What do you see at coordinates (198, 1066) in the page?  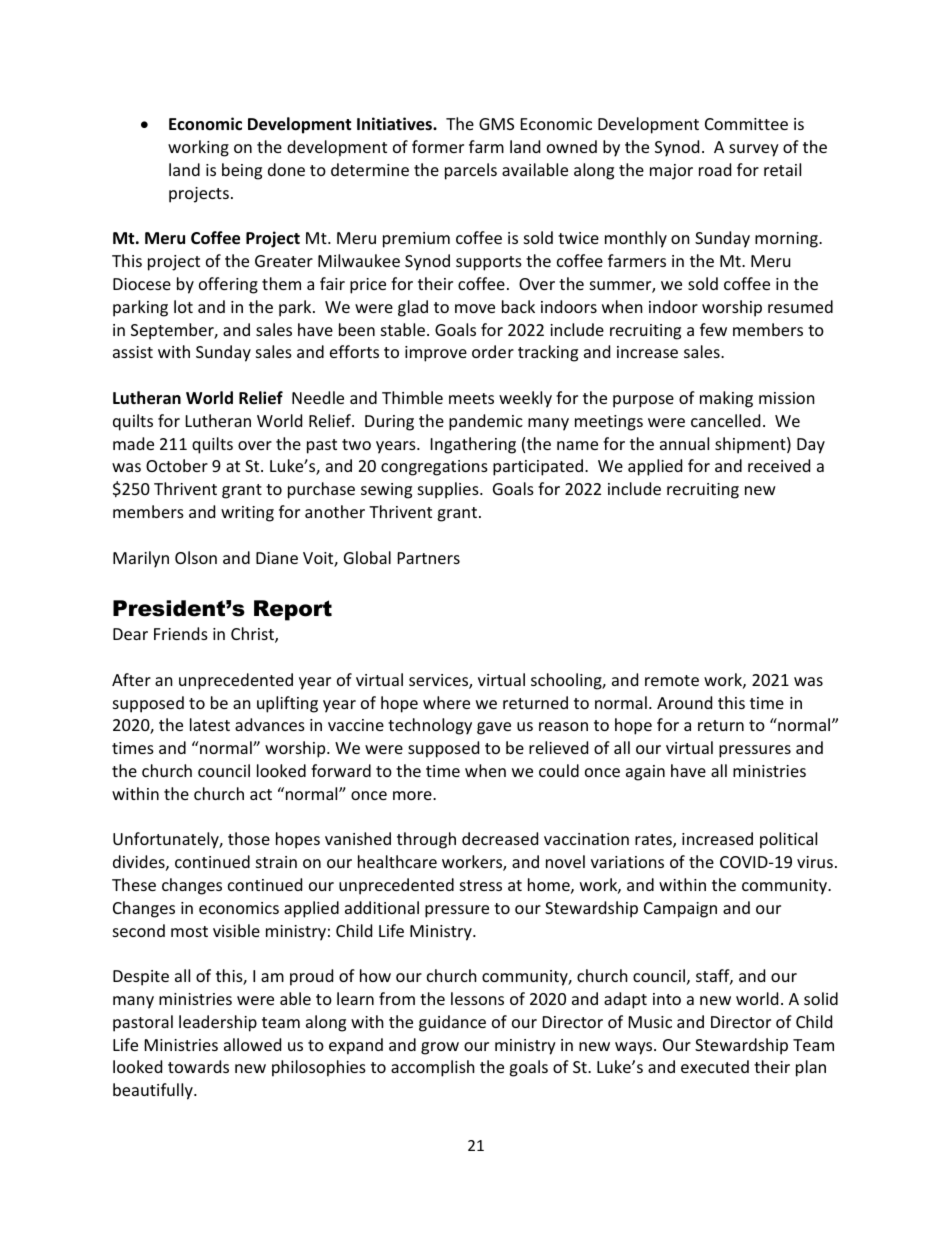 I see `towards` at bounding box center [198, 1066].
